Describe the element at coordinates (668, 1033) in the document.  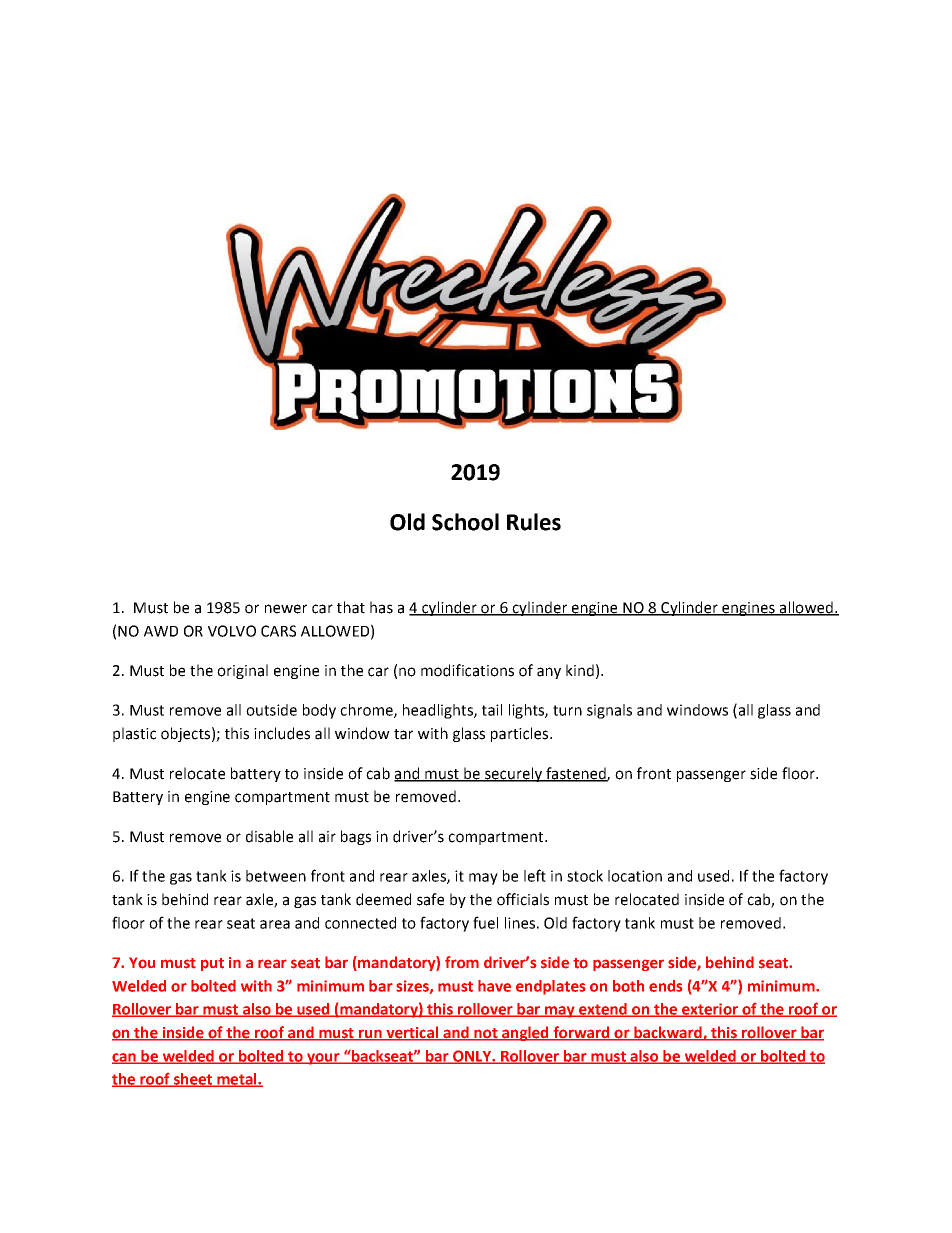
I see `backward` at that location.
